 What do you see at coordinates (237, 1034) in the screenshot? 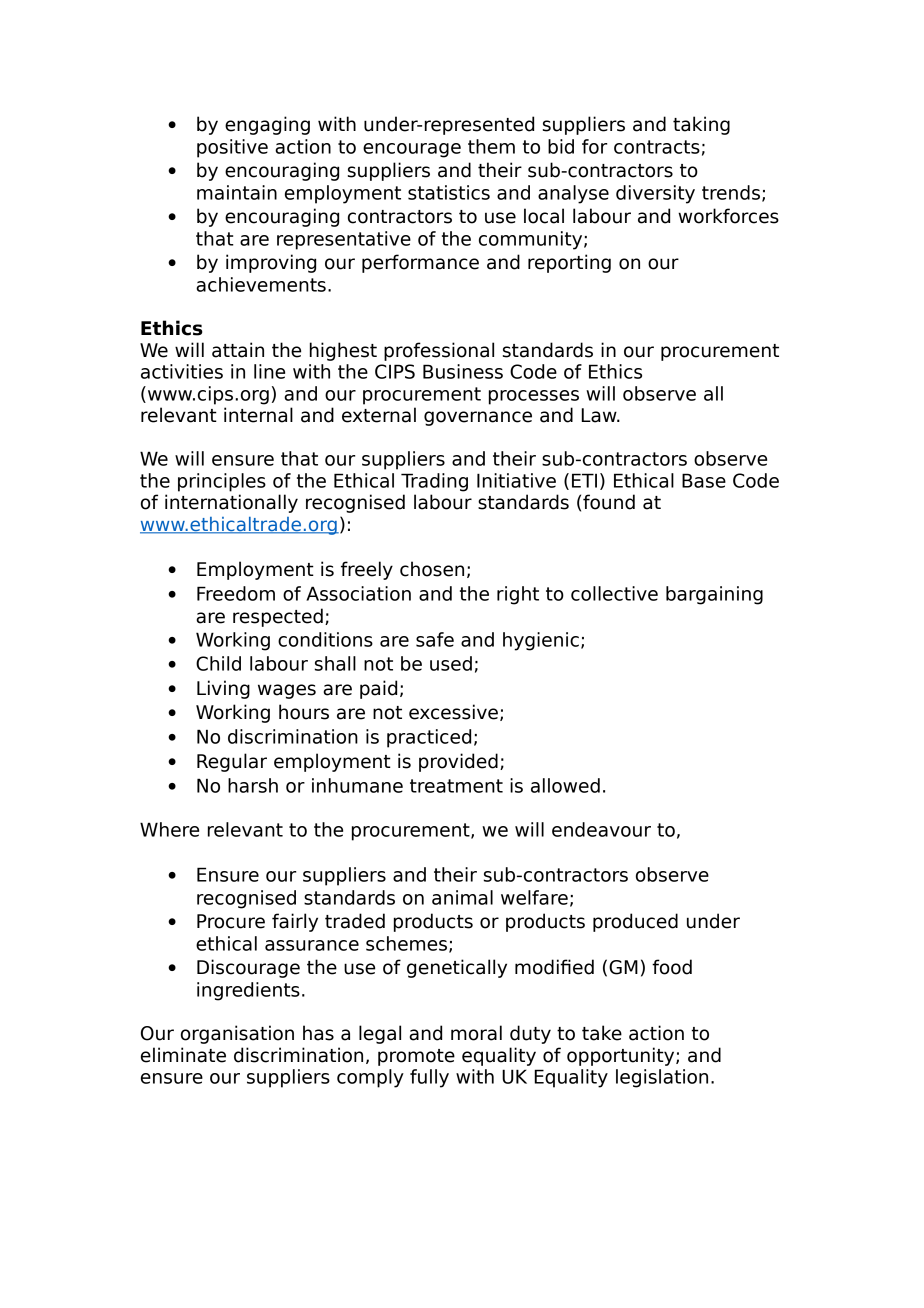
I see `organisation` at bounding box center [237, 1034].
